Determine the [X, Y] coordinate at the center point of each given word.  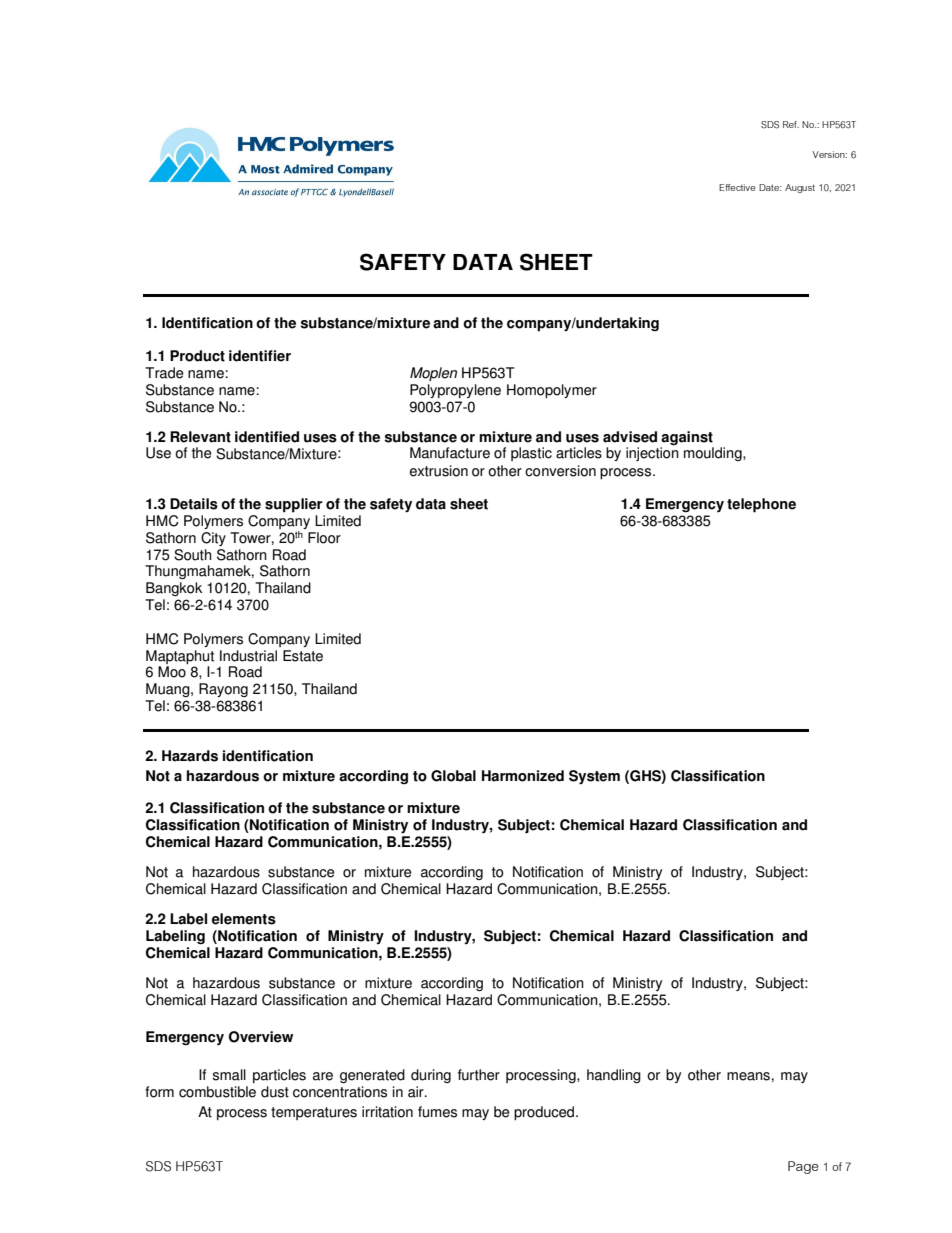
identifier [260, 356]
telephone [761, 505]
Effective [737, 187]
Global [453, 776]
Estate [303, 656]
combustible [217, 1092]
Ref [791, 124]
